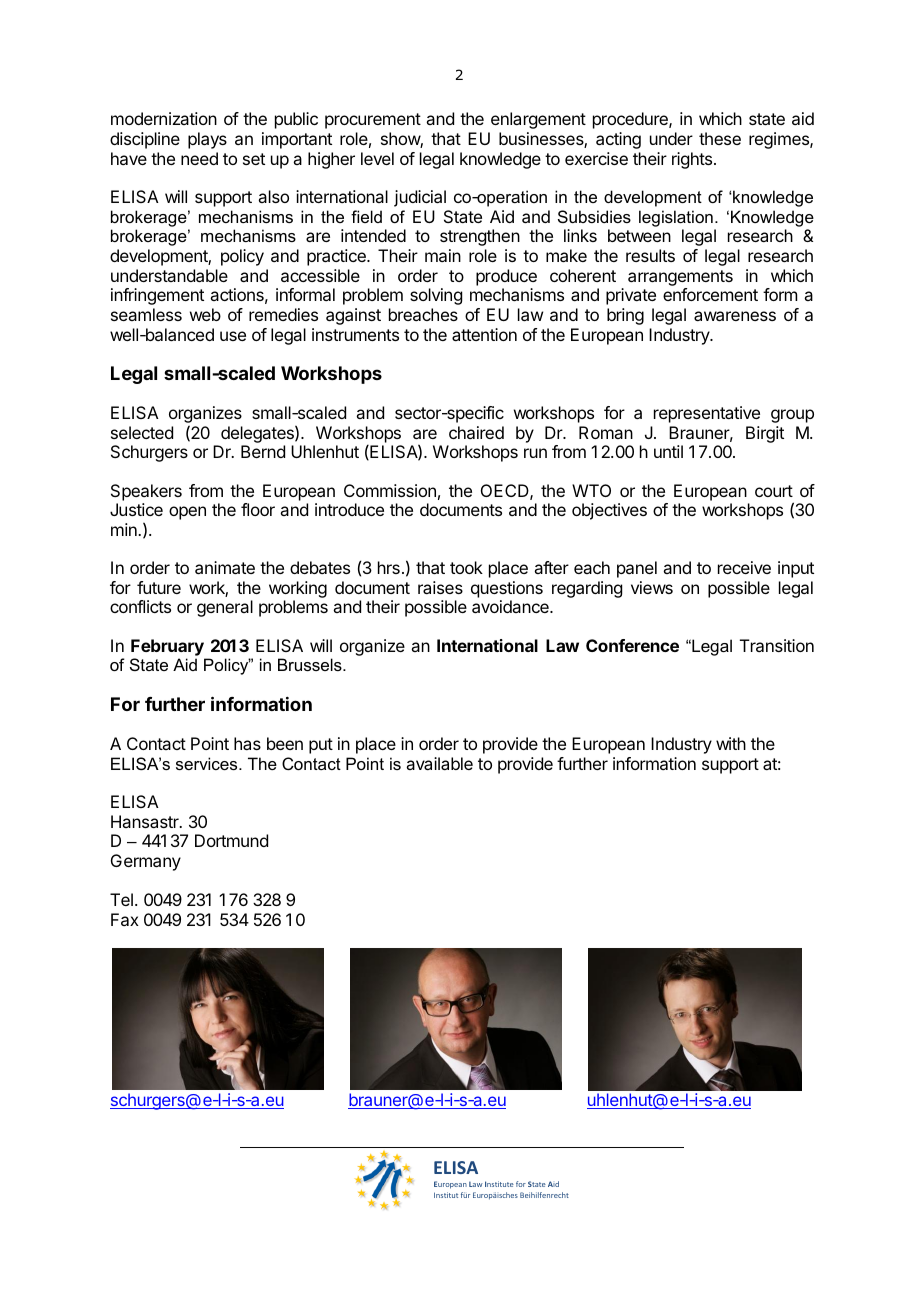  Describe the element at coordinates (720, 138) in the screenshot. I see `these` at that location.
